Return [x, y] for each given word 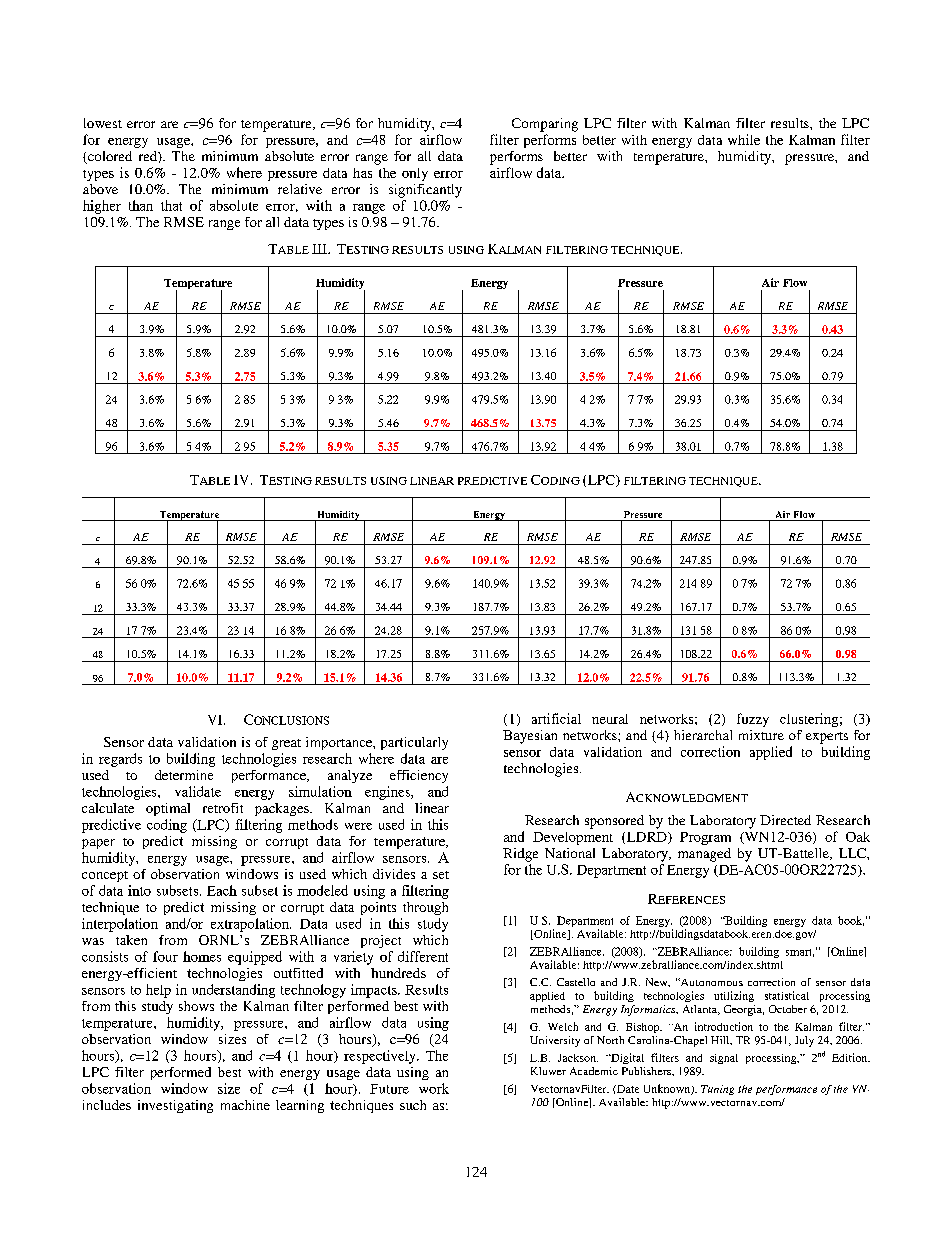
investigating [175, 1106]
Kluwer [548, 1071]
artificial [556, 718]
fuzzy [753, 720]
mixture [761, 735]
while [744, 139]
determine [184, 775]
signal [724, 1059]
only [415, 174]
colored [109, 157]
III [320, 249]
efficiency [419, 776]
